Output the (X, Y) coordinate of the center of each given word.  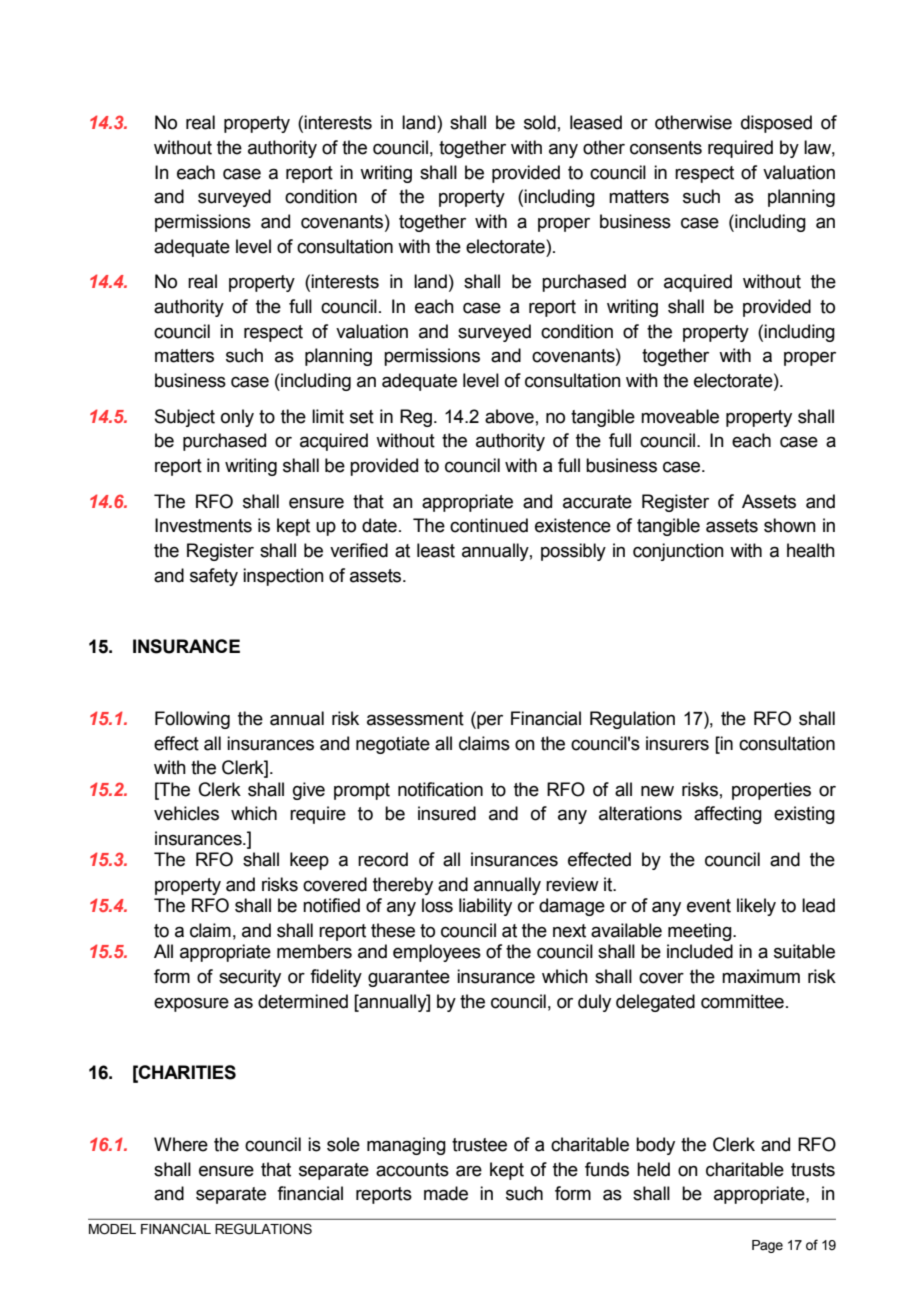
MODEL (112, 1229)
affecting (728, 815)
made (446, 1193)
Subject (185, 418)
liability (485, 907)
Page (767, 1246)
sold (540, 122)
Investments (203, 525)
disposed (776, 124)
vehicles (186, 813)
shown (790, 525)
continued (489, 525)
